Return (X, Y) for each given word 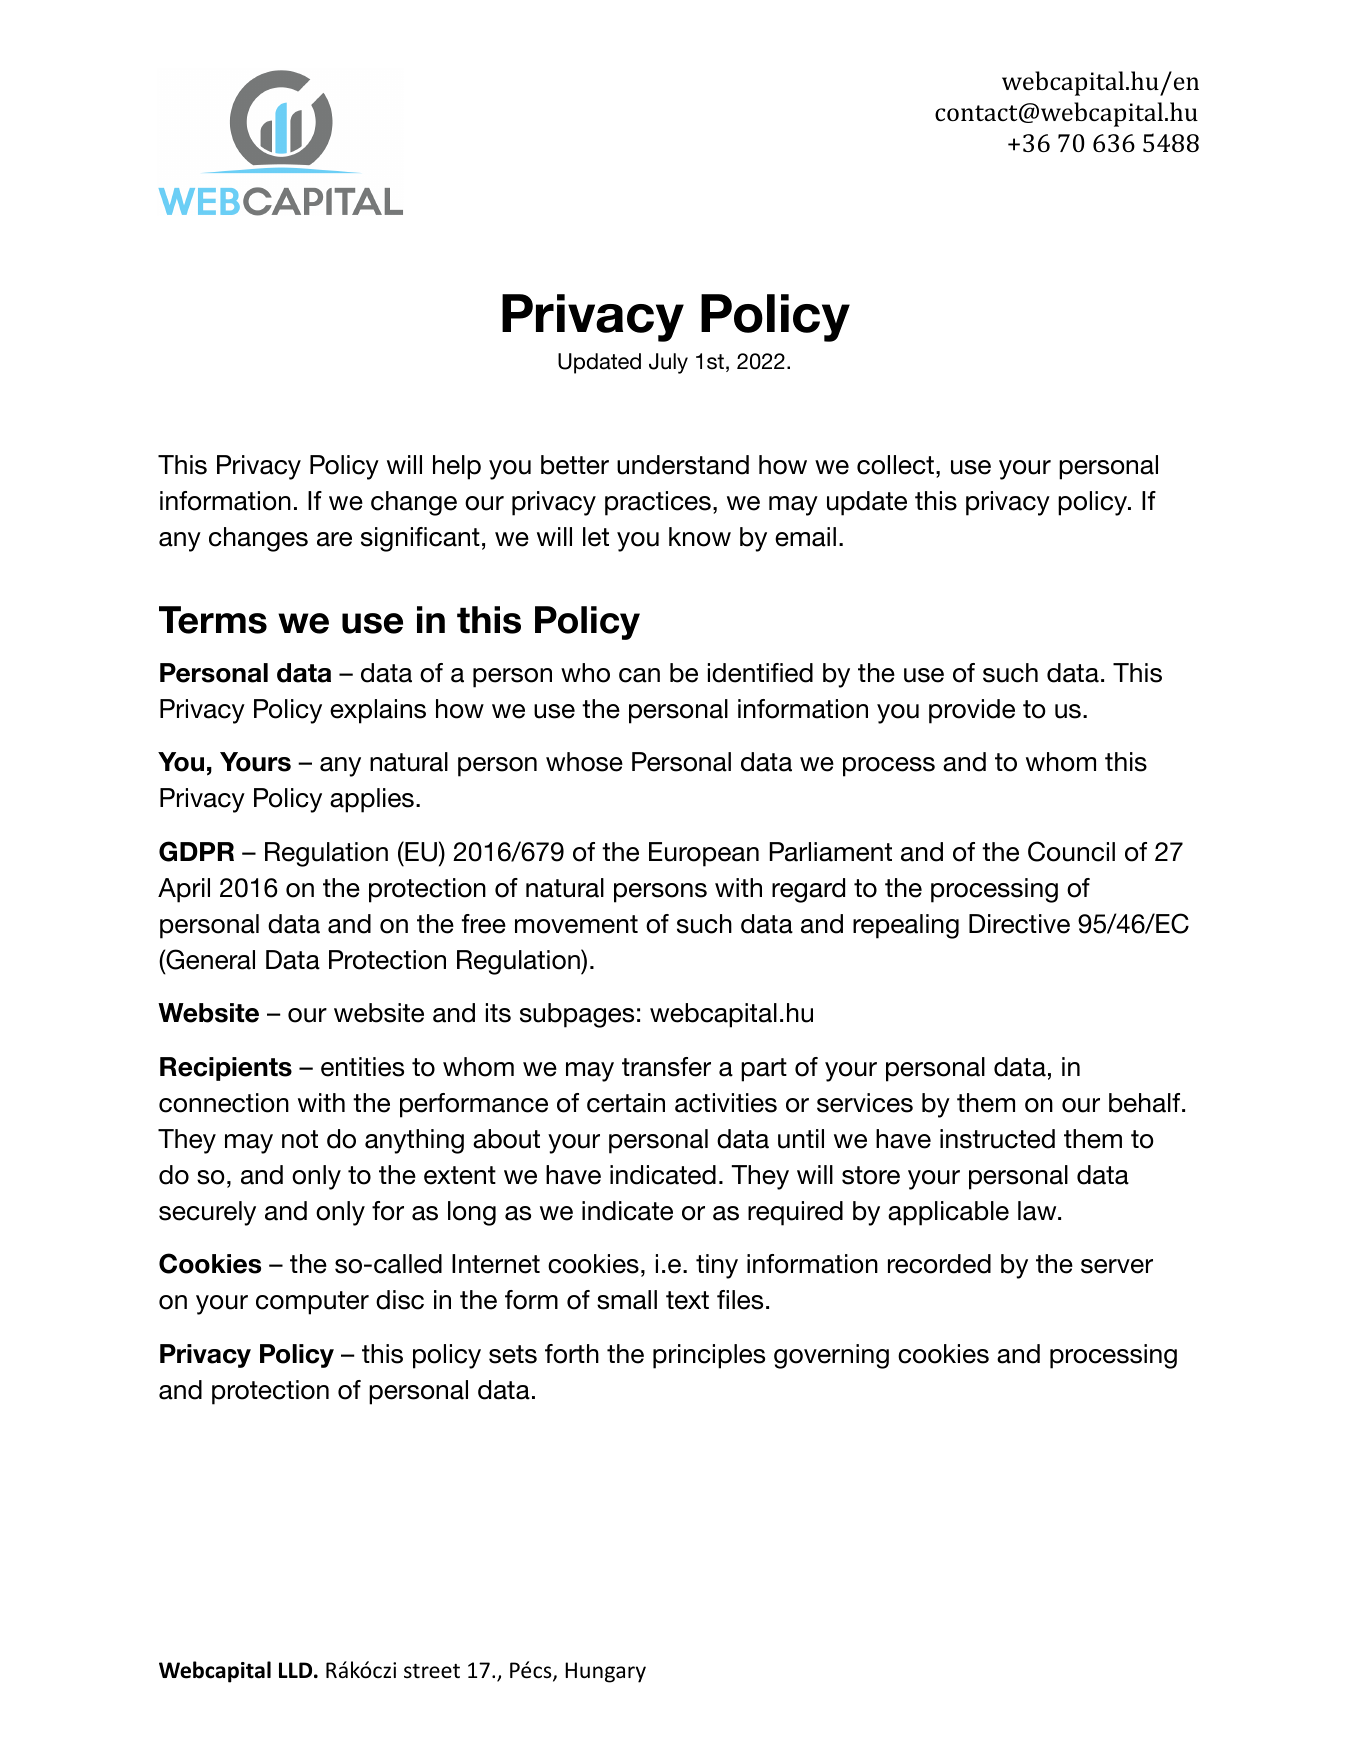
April (184, 890)
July (668, 363)
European (704, 854)
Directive (1019, 924)
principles (709, 1356)
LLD (297, 1670)
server (1117, 1266)
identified (760, 673)
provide (972, 711)
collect (895, 465)
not (300, 1139)
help (457, 467)
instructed (997, 1139)
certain (626, 1103)
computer (312, 1303)
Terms (213, 620)
